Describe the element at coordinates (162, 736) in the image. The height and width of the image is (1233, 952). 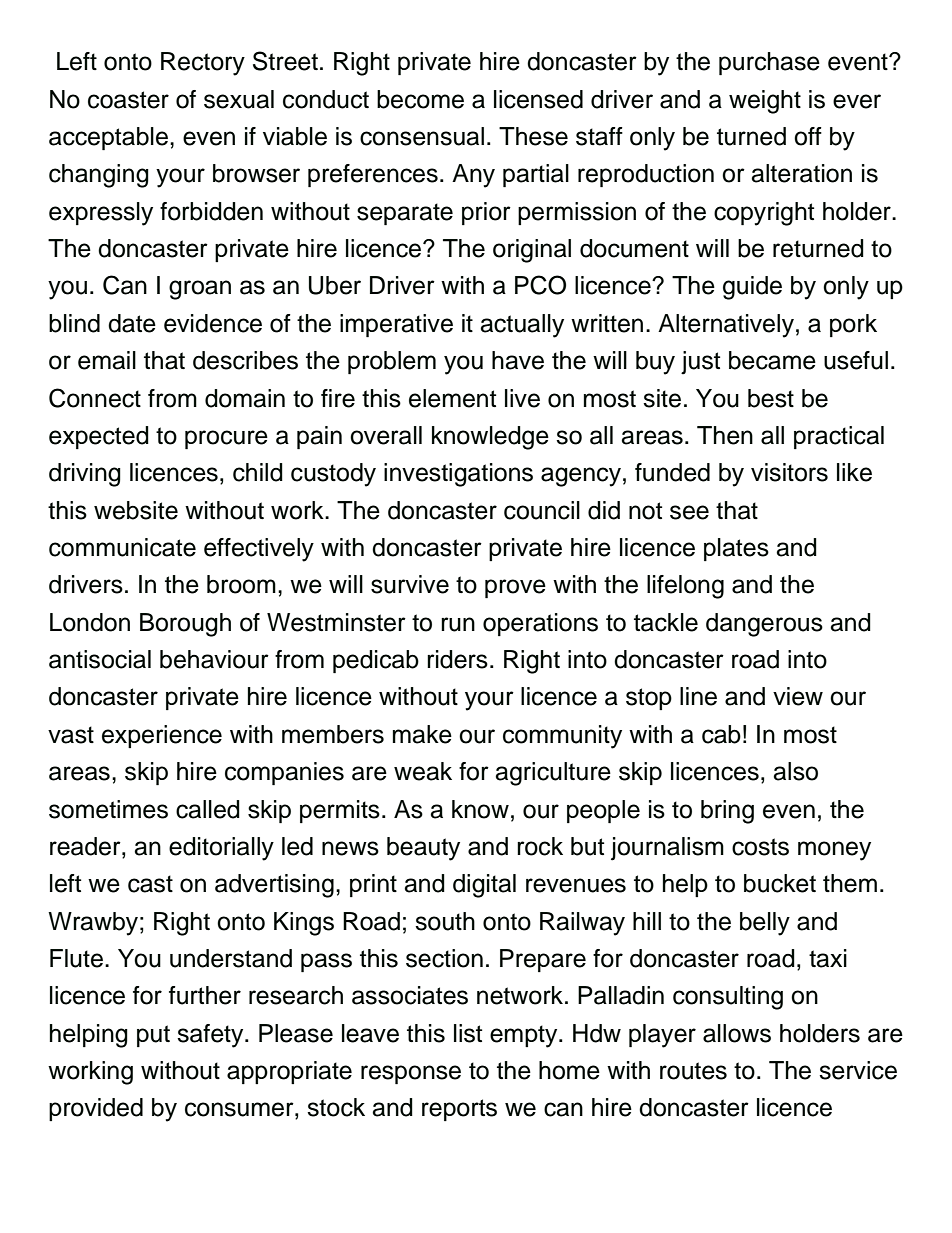
I see `experience` at that location.
